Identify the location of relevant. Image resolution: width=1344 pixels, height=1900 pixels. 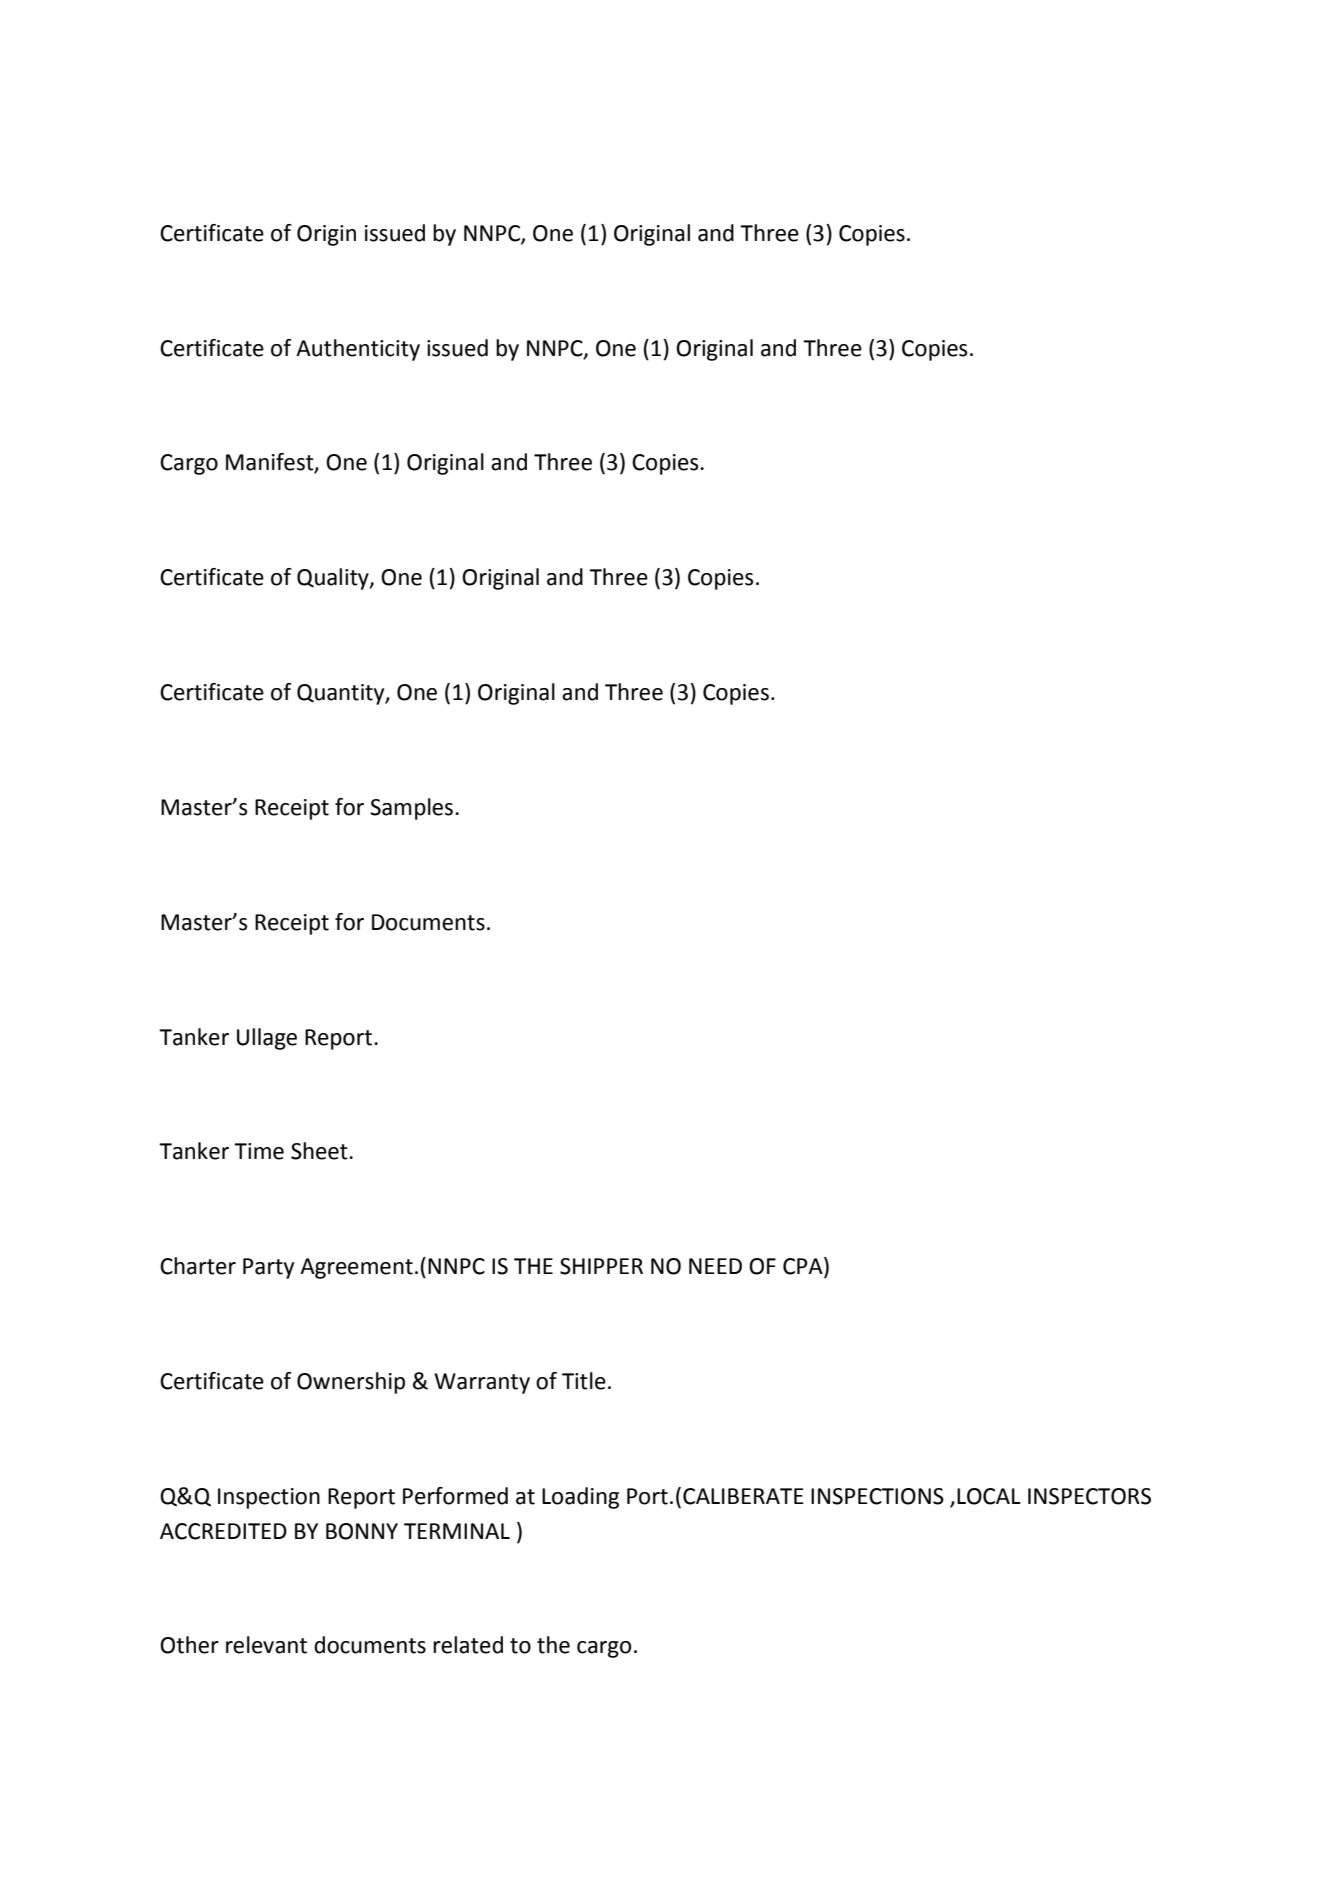
(266, 1645).
